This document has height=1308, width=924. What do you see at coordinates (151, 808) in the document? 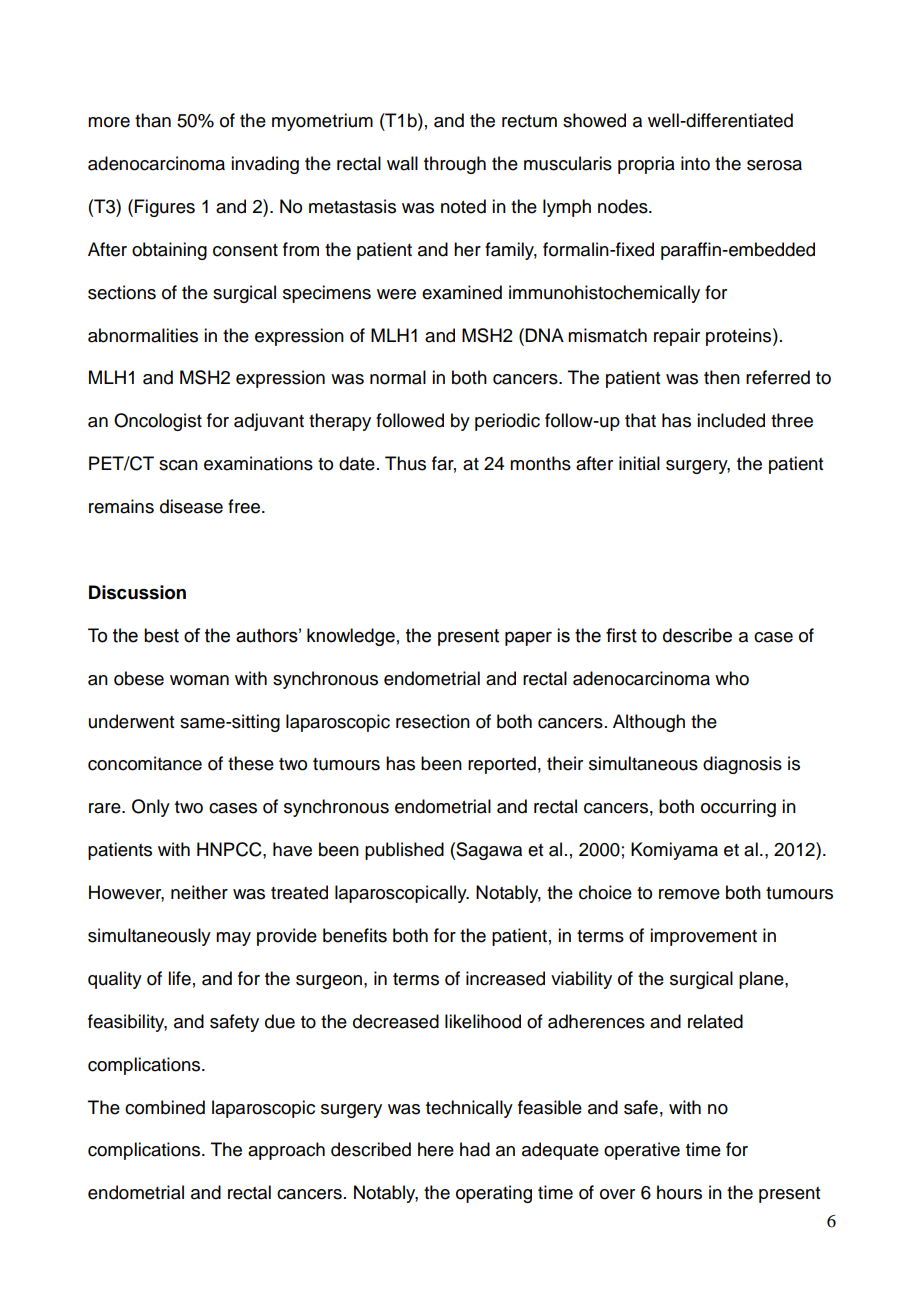
I see `Only` at bounding box center [151, 808].
